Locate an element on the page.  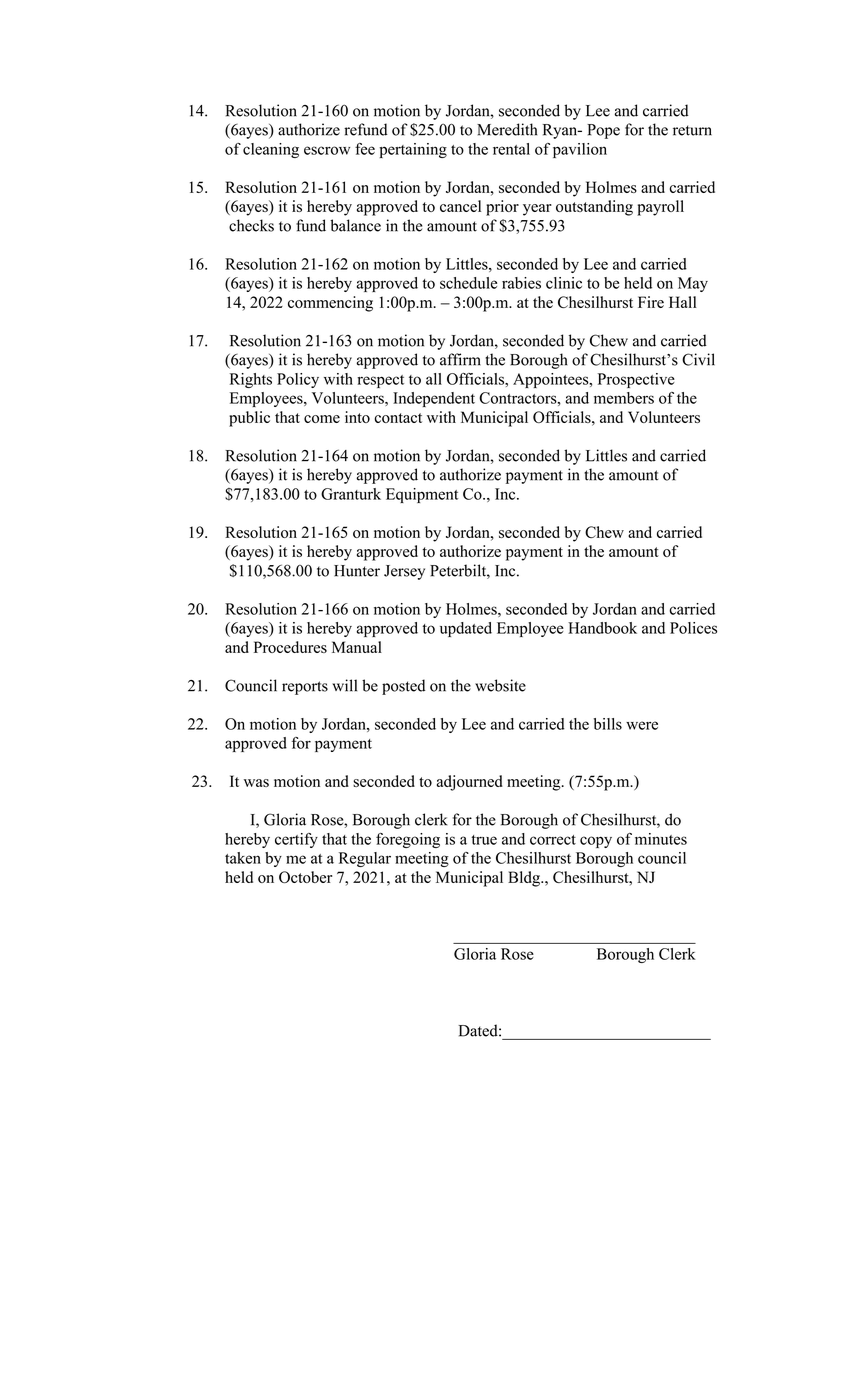
certify is located at coordinates (296, 840).
